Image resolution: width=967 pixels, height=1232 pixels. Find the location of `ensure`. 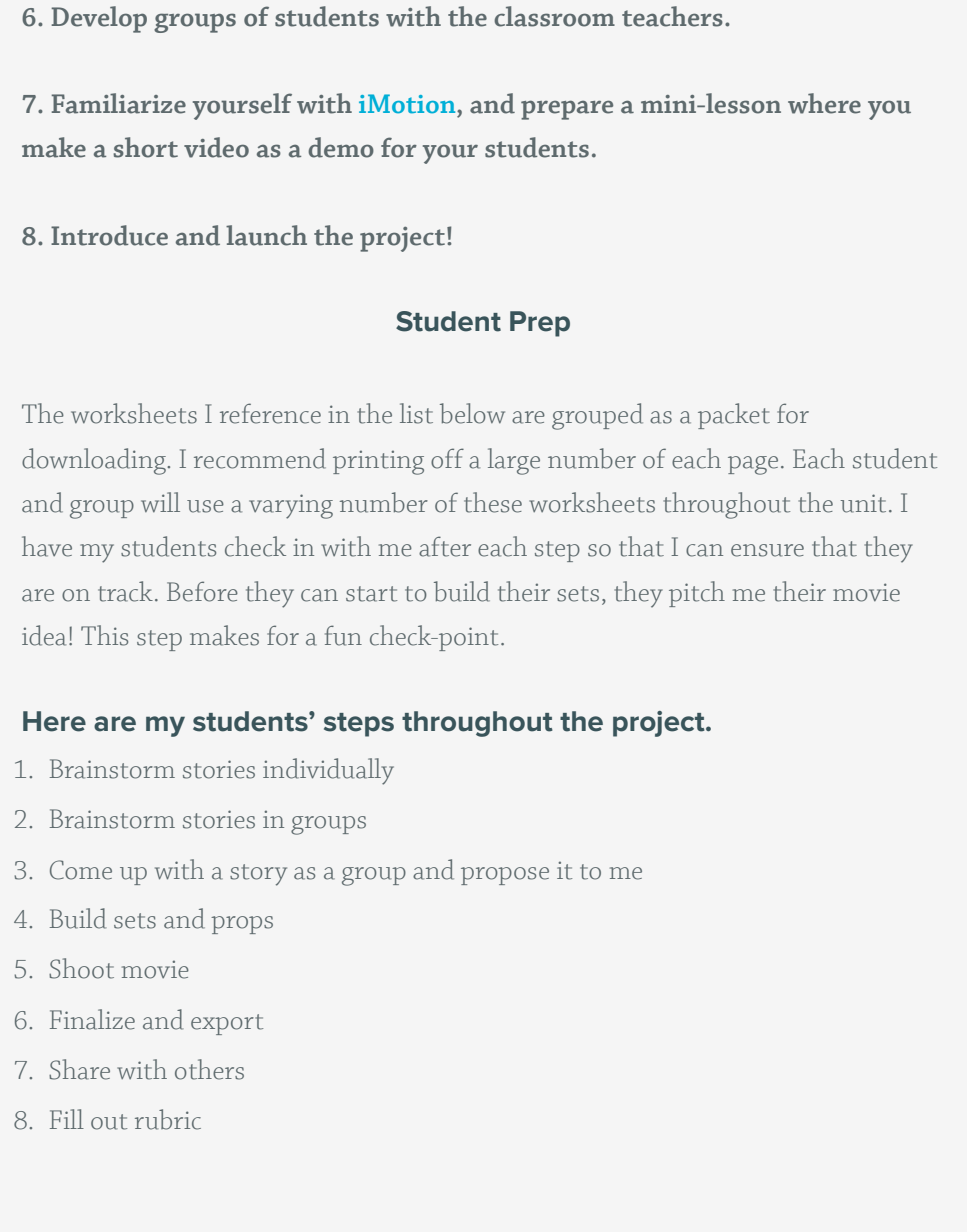

ensure is located at coordinates (767, 550).
